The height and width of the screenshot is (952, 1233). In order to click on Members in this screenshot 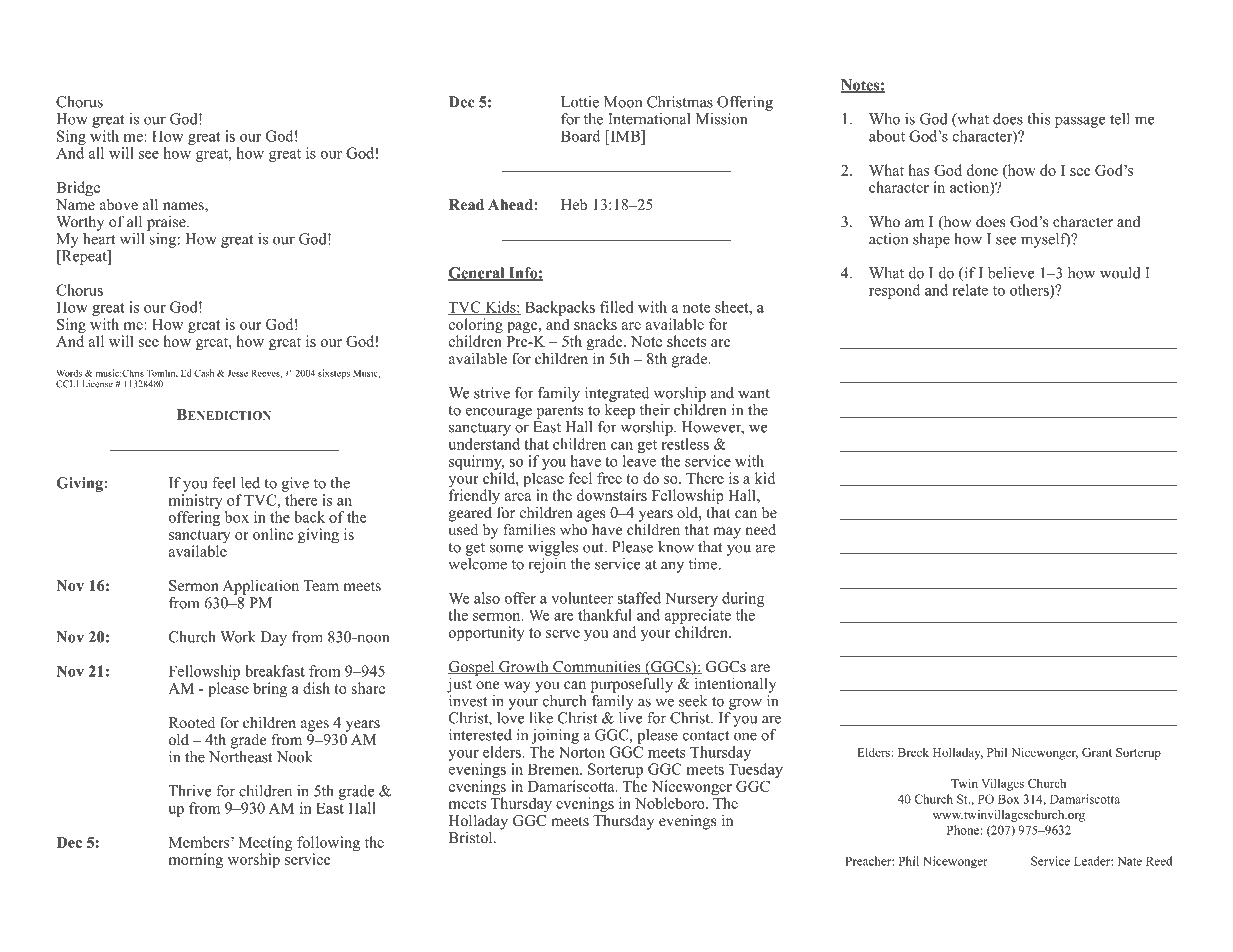, I will do `click(200, 842)`.
